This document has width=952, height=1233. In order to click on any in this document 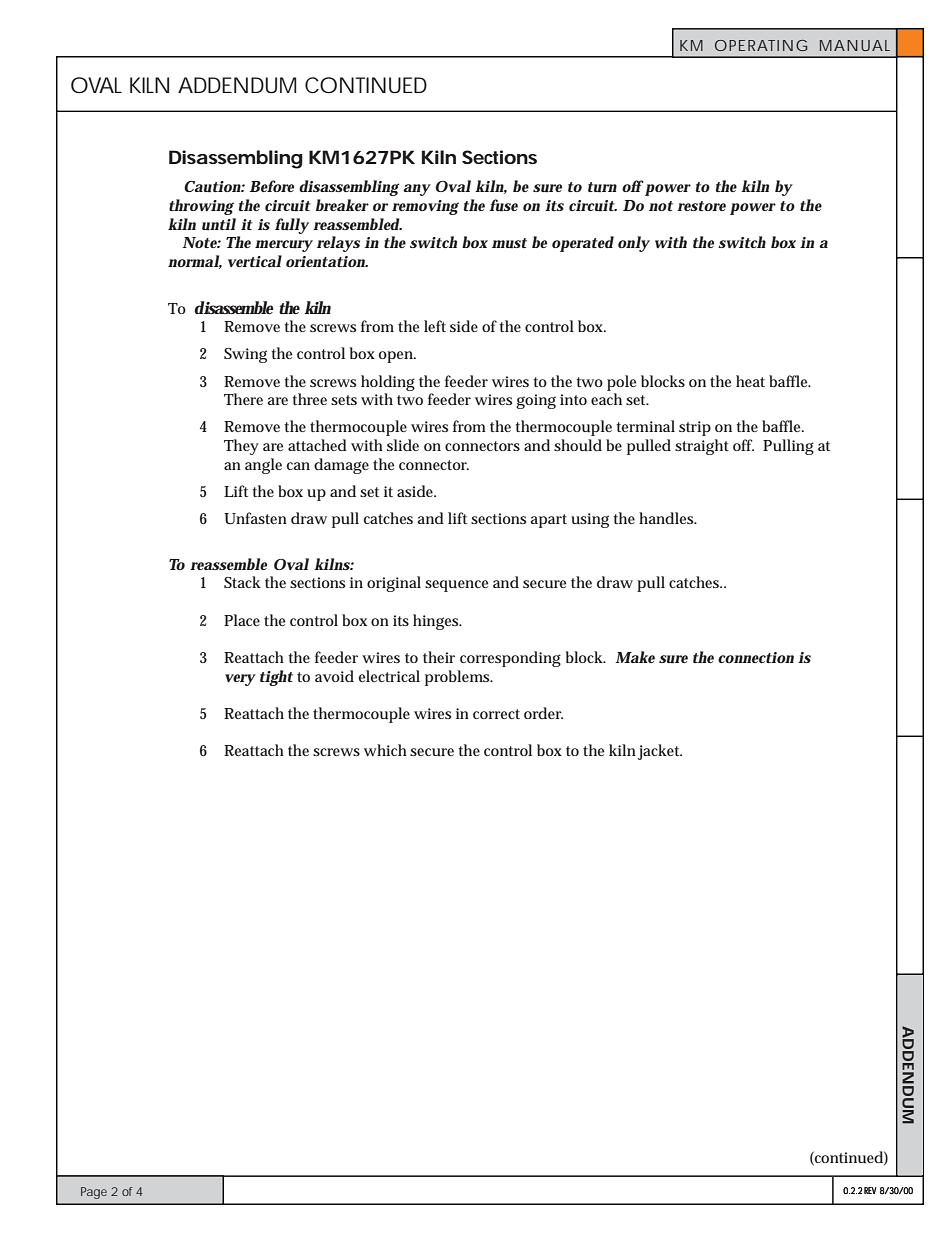, I will do `click(417, 190)`.
